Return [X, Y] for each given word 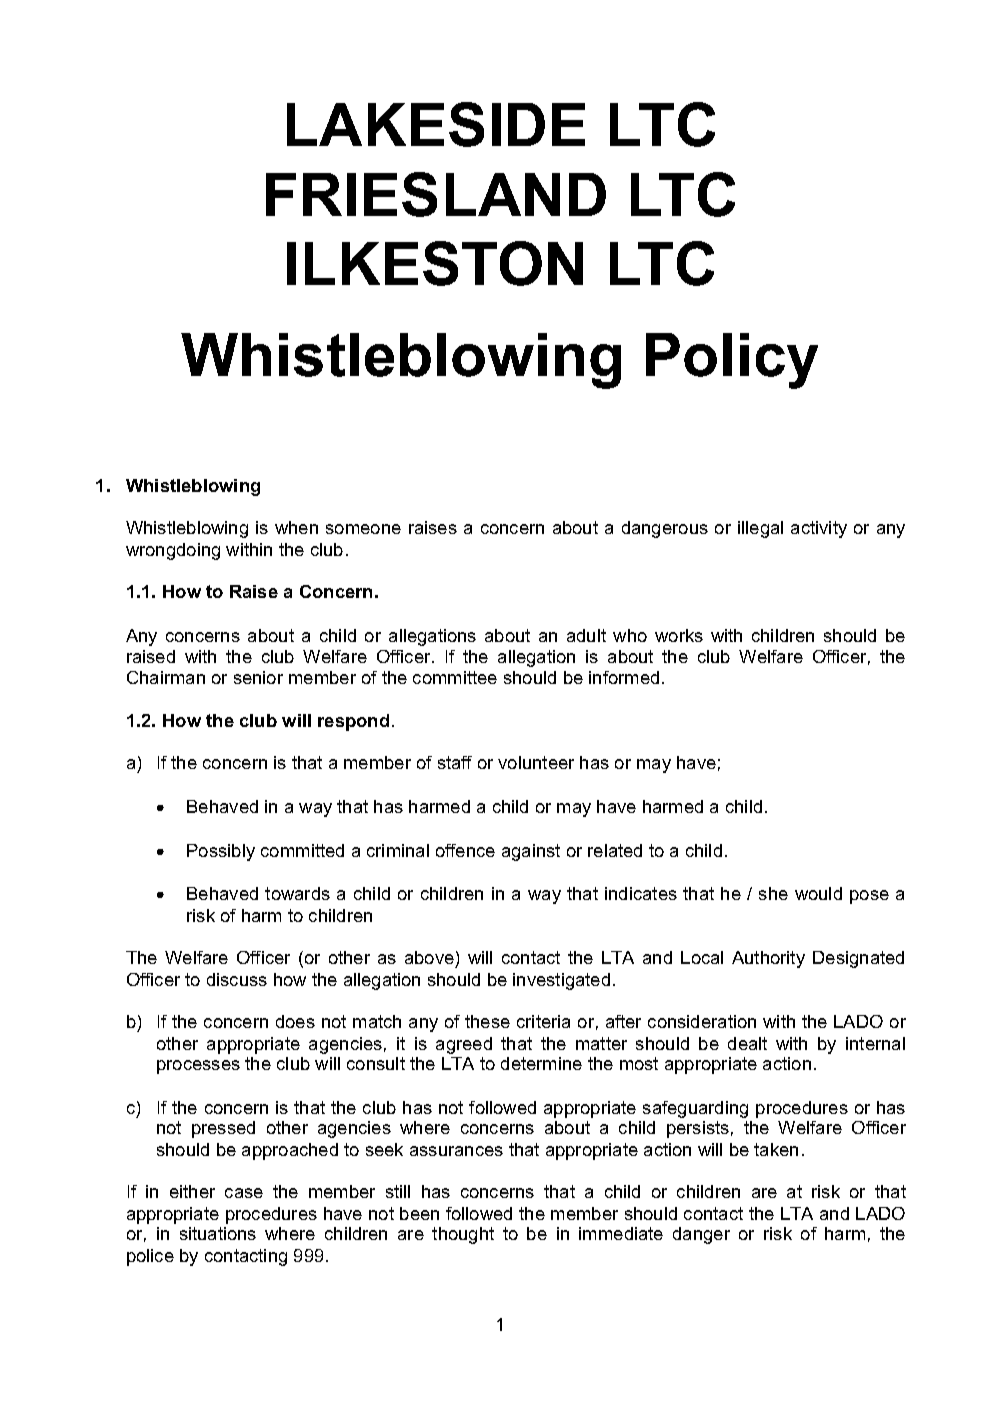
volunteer [536, 762]
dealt [747, 1043]
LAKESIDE [436, 124]
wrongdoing [173, 551]
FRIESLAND [436, 194]
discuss [237, 979]
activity [819, 529]
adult [586, 635]
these [487, 1021]
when [296, 527]
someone [363, 529]
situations [218, 1233]
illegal [760, 529]
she [773, 893]
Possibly [221, 852]
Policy [732, 361]
